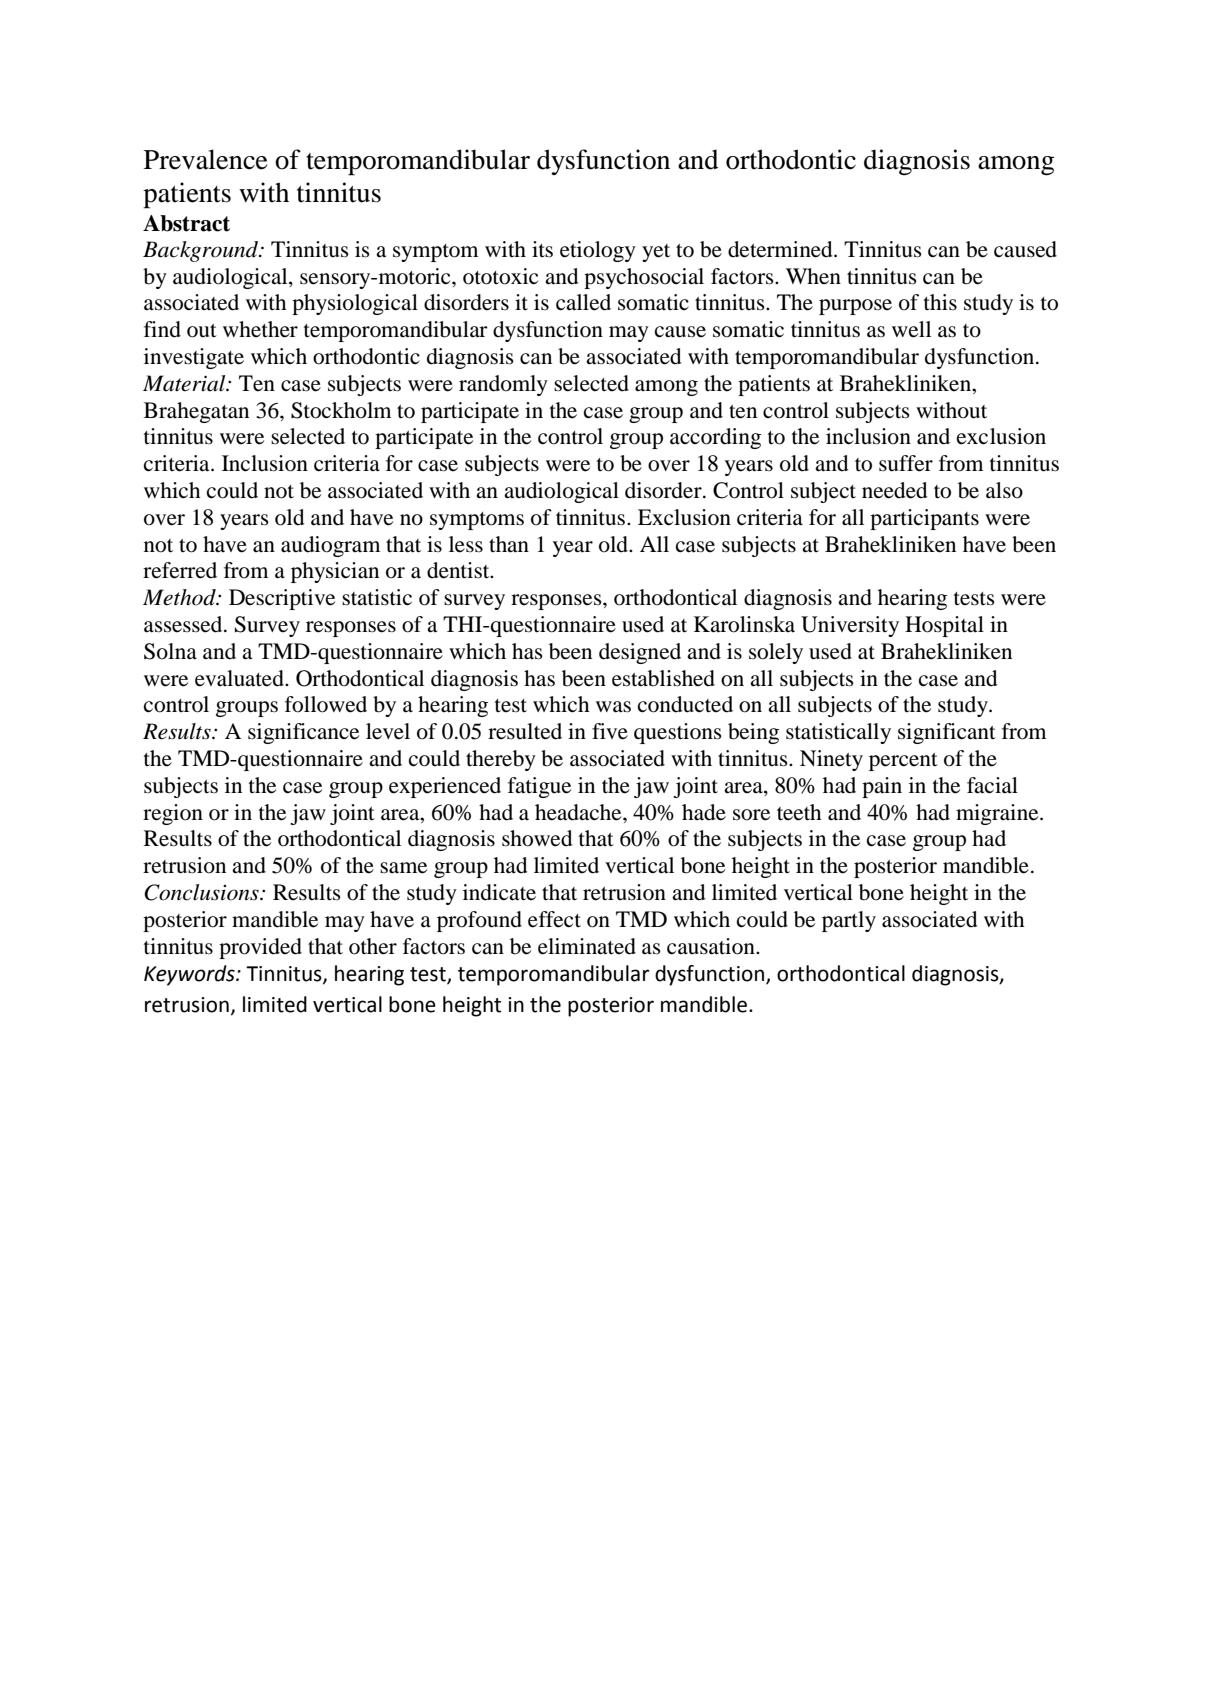 The width and height of the document is (1207, 1706). Describe the element at coordinates (911, 329) in the document. I see `well` at that location.
